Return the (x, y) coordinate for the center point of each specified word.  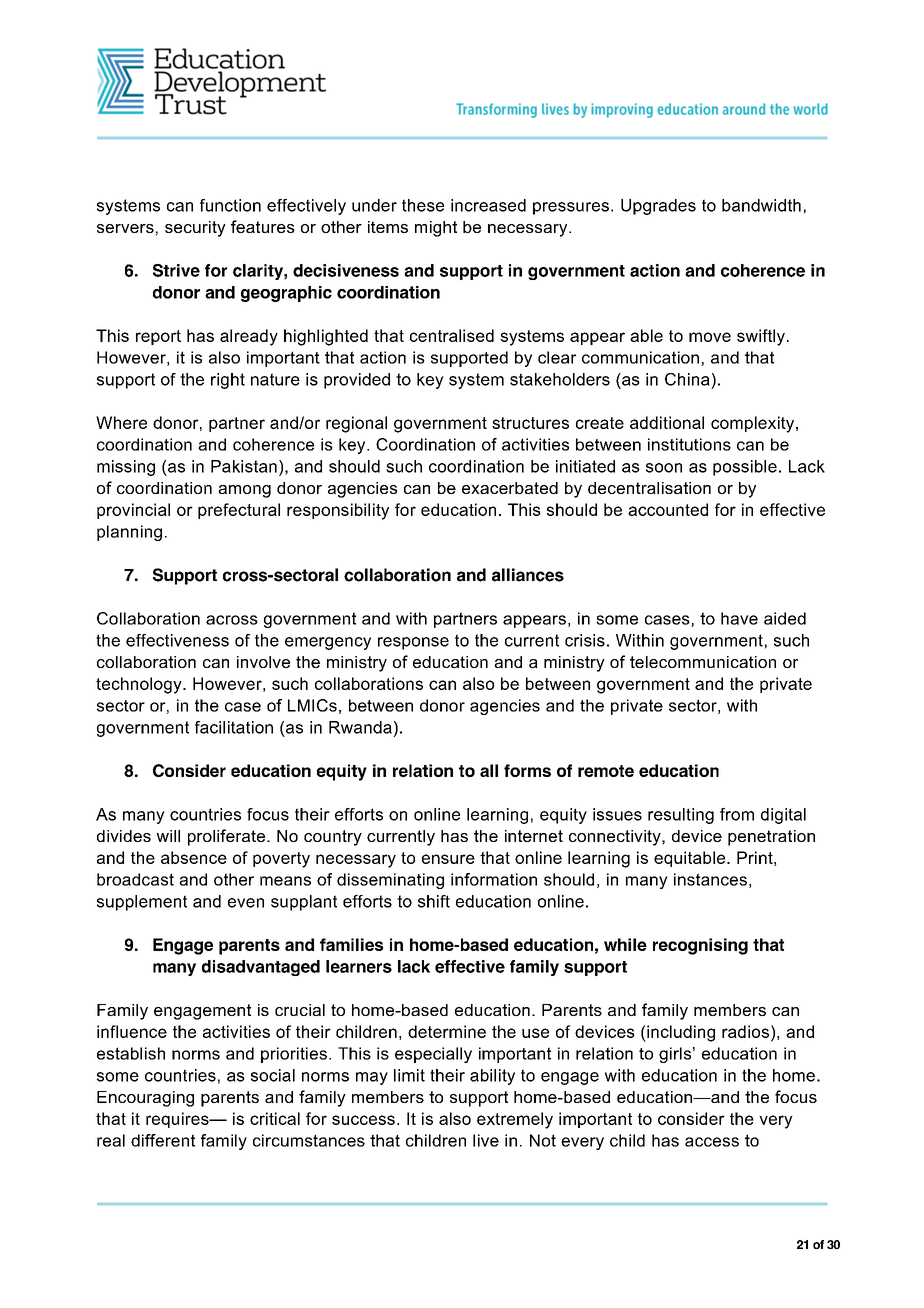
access (712, 1142)
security (195, 229)
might (436, 229)
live (486, 1140)
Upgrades (658, 207)
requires (178, 1120)
